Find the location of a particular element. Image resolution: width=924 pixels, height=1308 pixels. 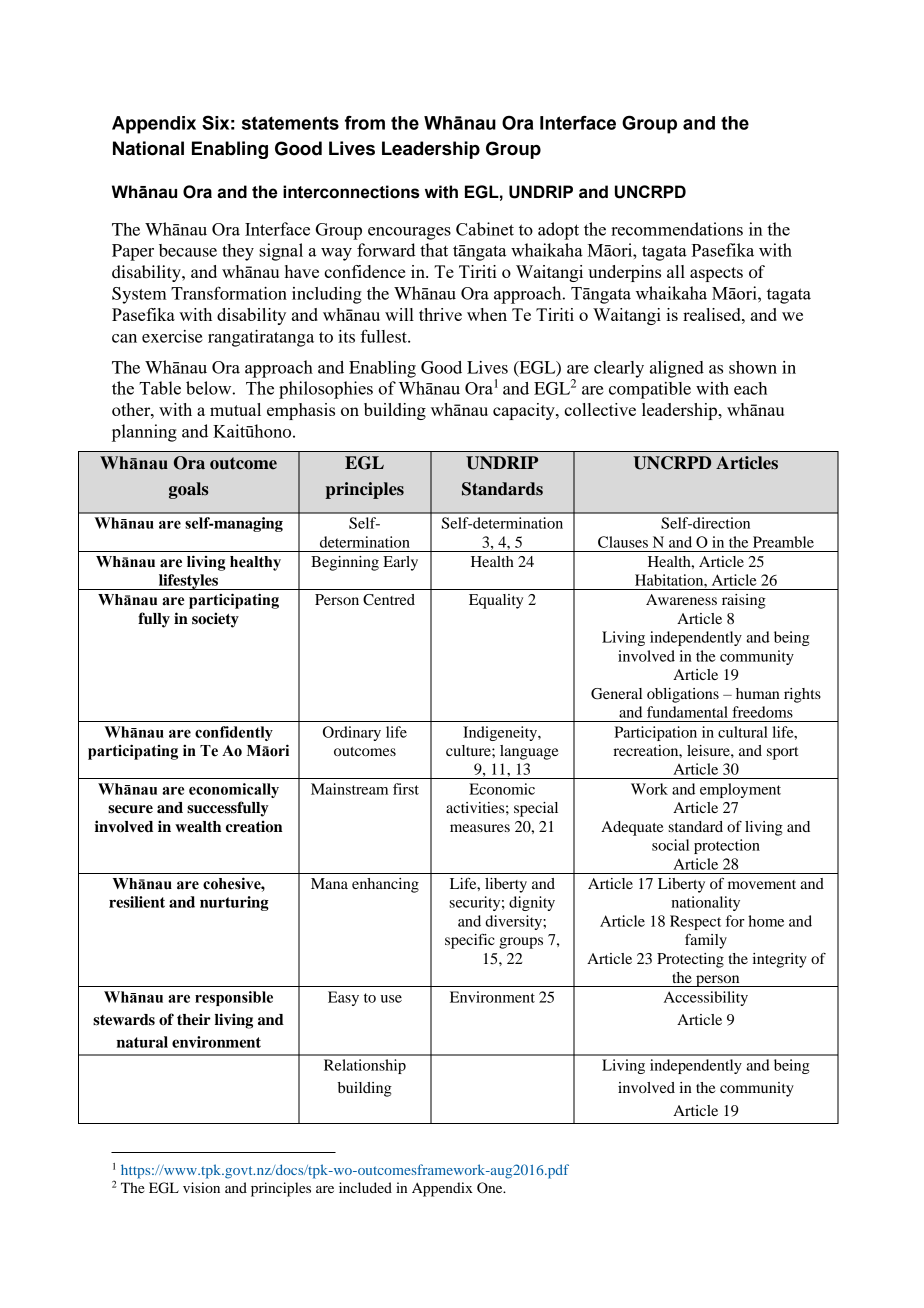

vision is located at coordinates (201, 1187).
